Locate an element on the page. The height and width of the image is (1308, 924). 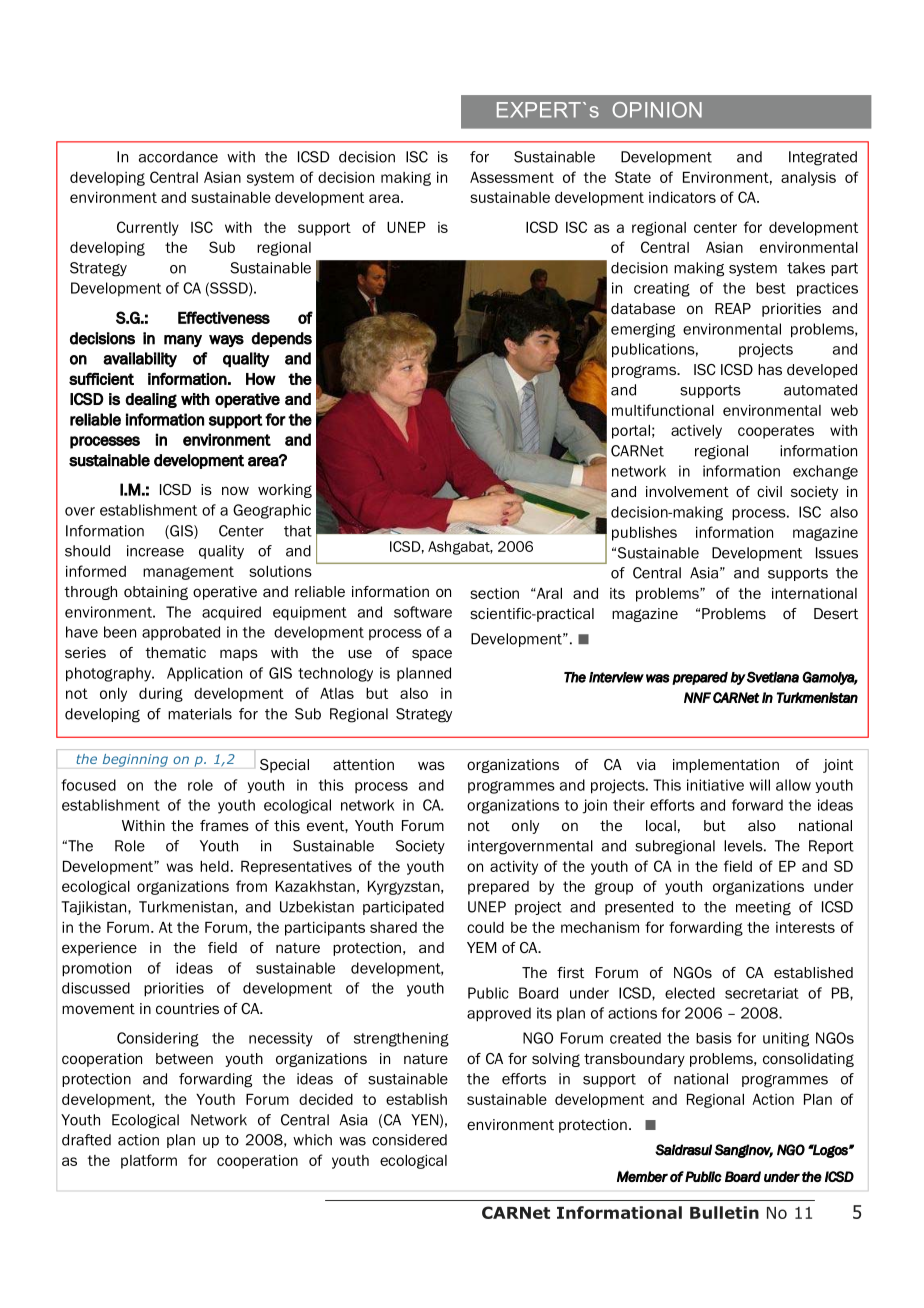
now is located at coordinates (235, 491).
